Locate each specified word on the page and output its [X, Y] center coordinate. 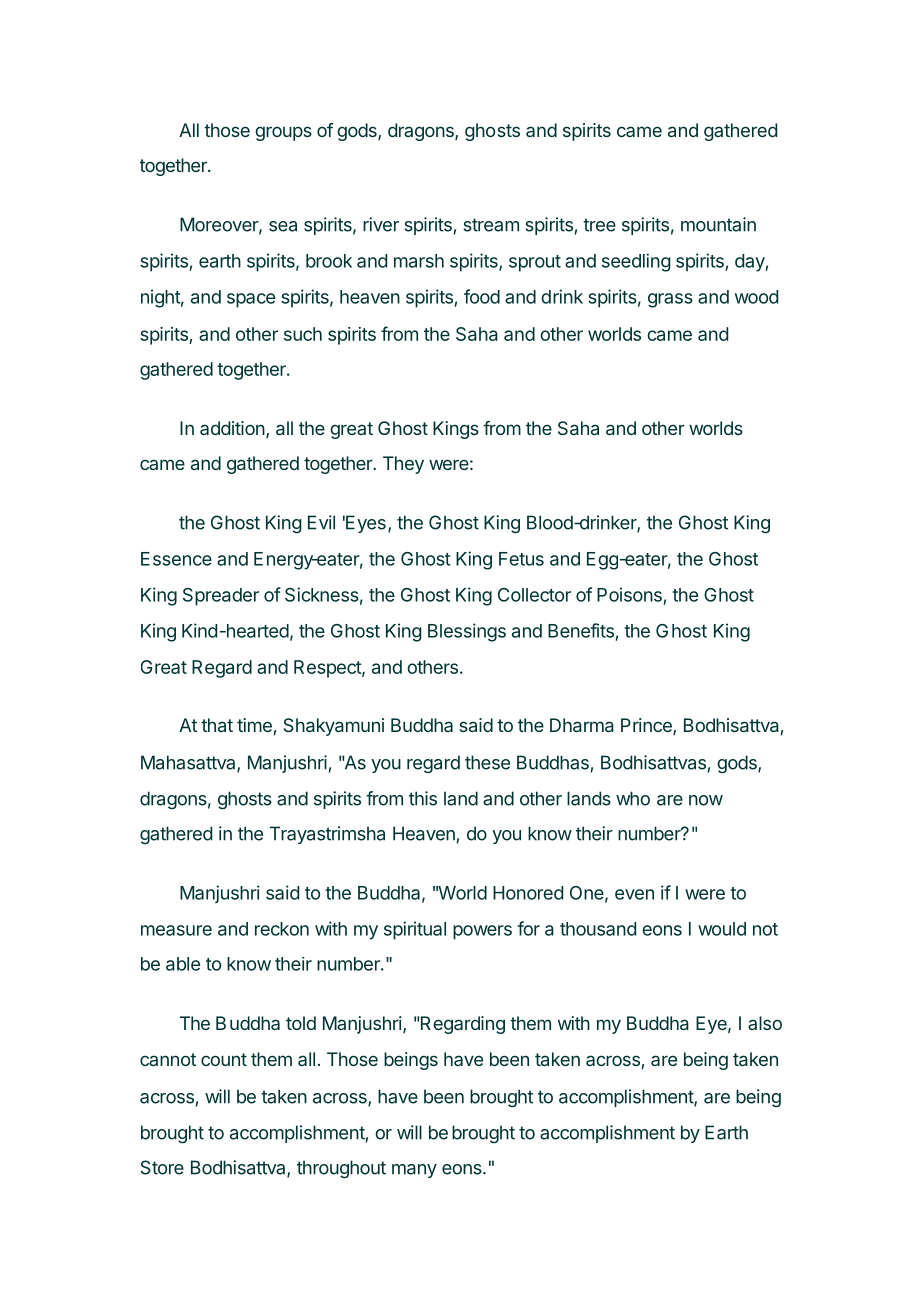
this [423, 798]
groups [283, 133]
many [414, 1171]
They [403, 465]
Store [162, 1167]
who [633, 798]
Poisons [629, 594]
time [255, 726]
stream [491, 225]
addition [232, 428]
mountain [718, 224]
